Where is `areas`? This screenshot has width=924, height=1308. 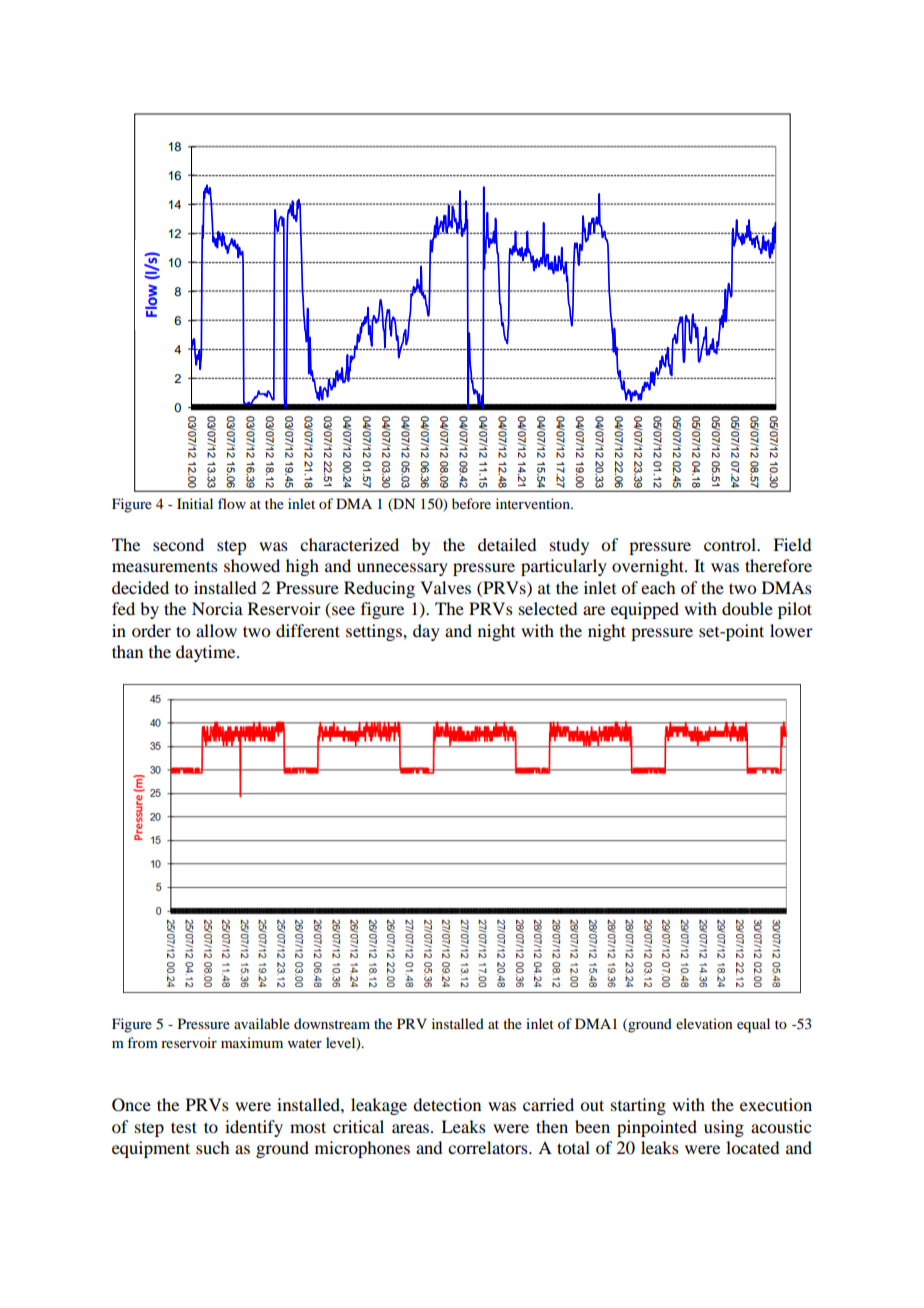 areas is located at coordinates (412, 1128).
